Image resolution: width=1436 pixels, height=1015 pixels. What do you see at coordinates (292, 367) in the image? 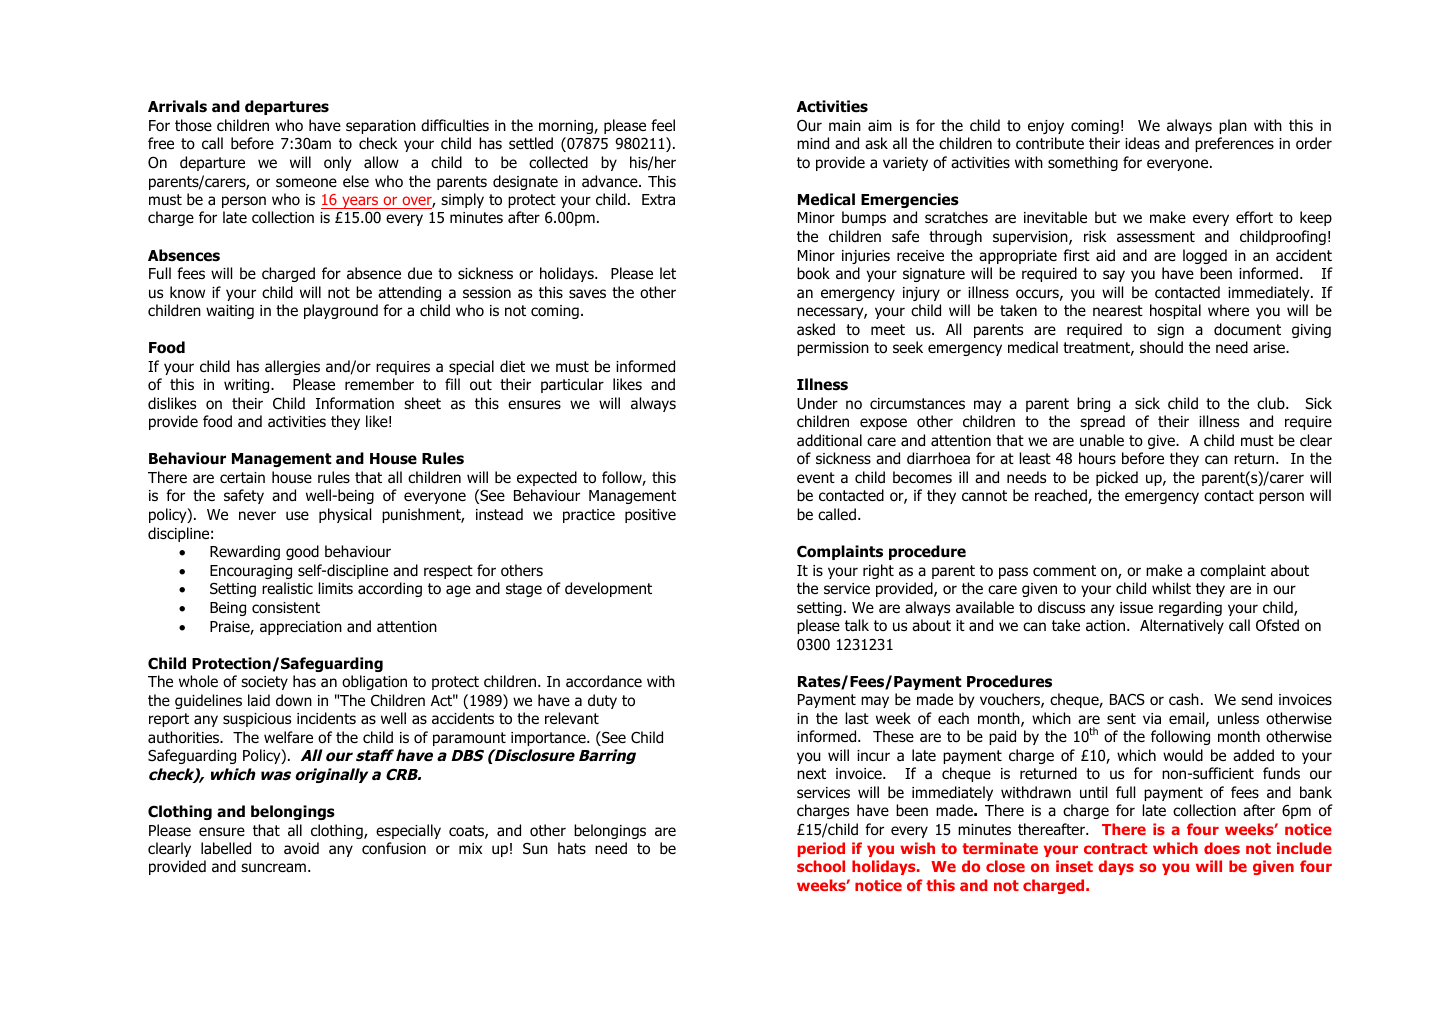
I see `allergies` at bounding box center [292, 367].
